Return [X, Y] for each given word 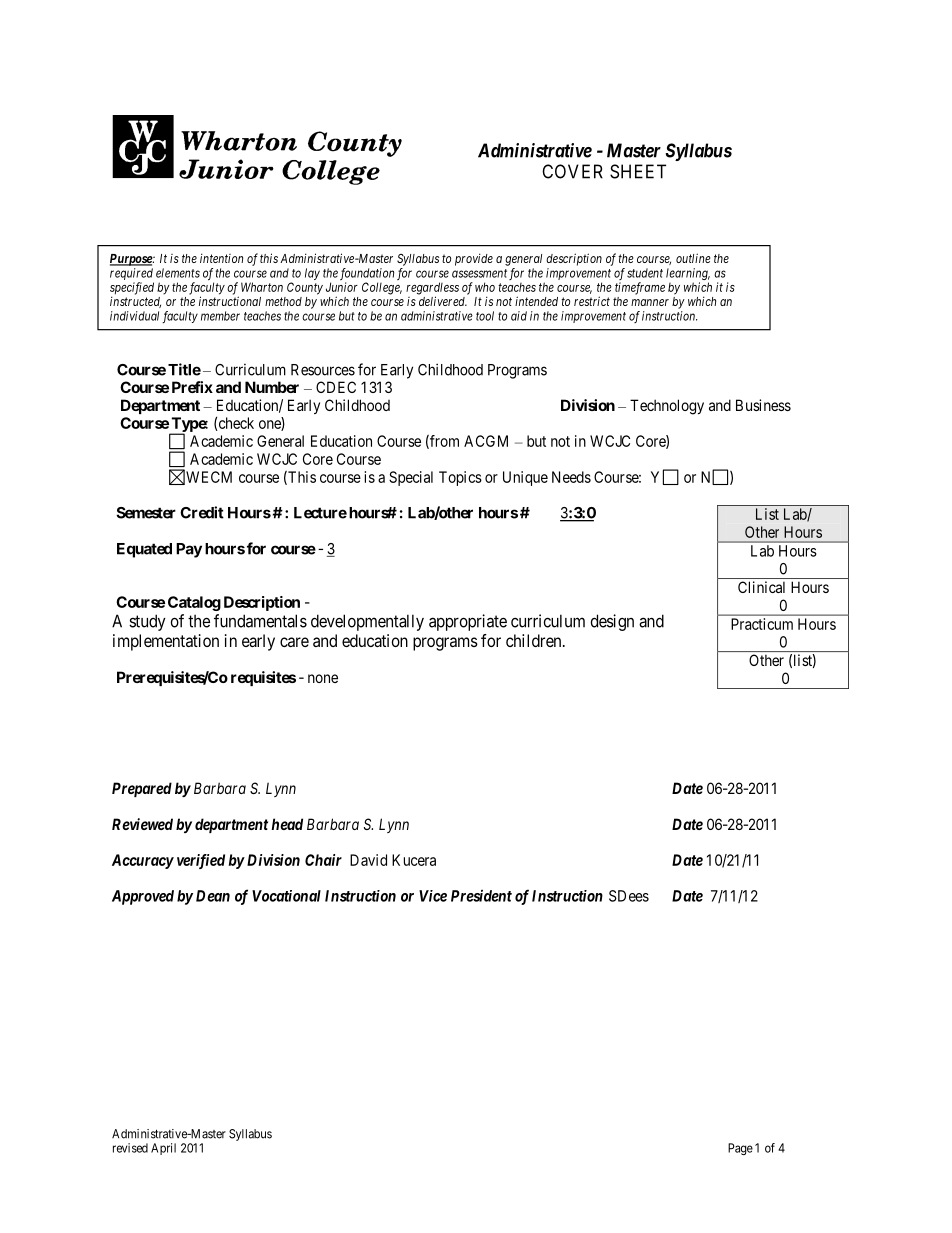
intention [221, 258]
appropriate [468, 622]
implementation [166, 642]
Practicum [762, 624]
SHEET [638, 171]
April [163, 1149]
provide [474, 259]
